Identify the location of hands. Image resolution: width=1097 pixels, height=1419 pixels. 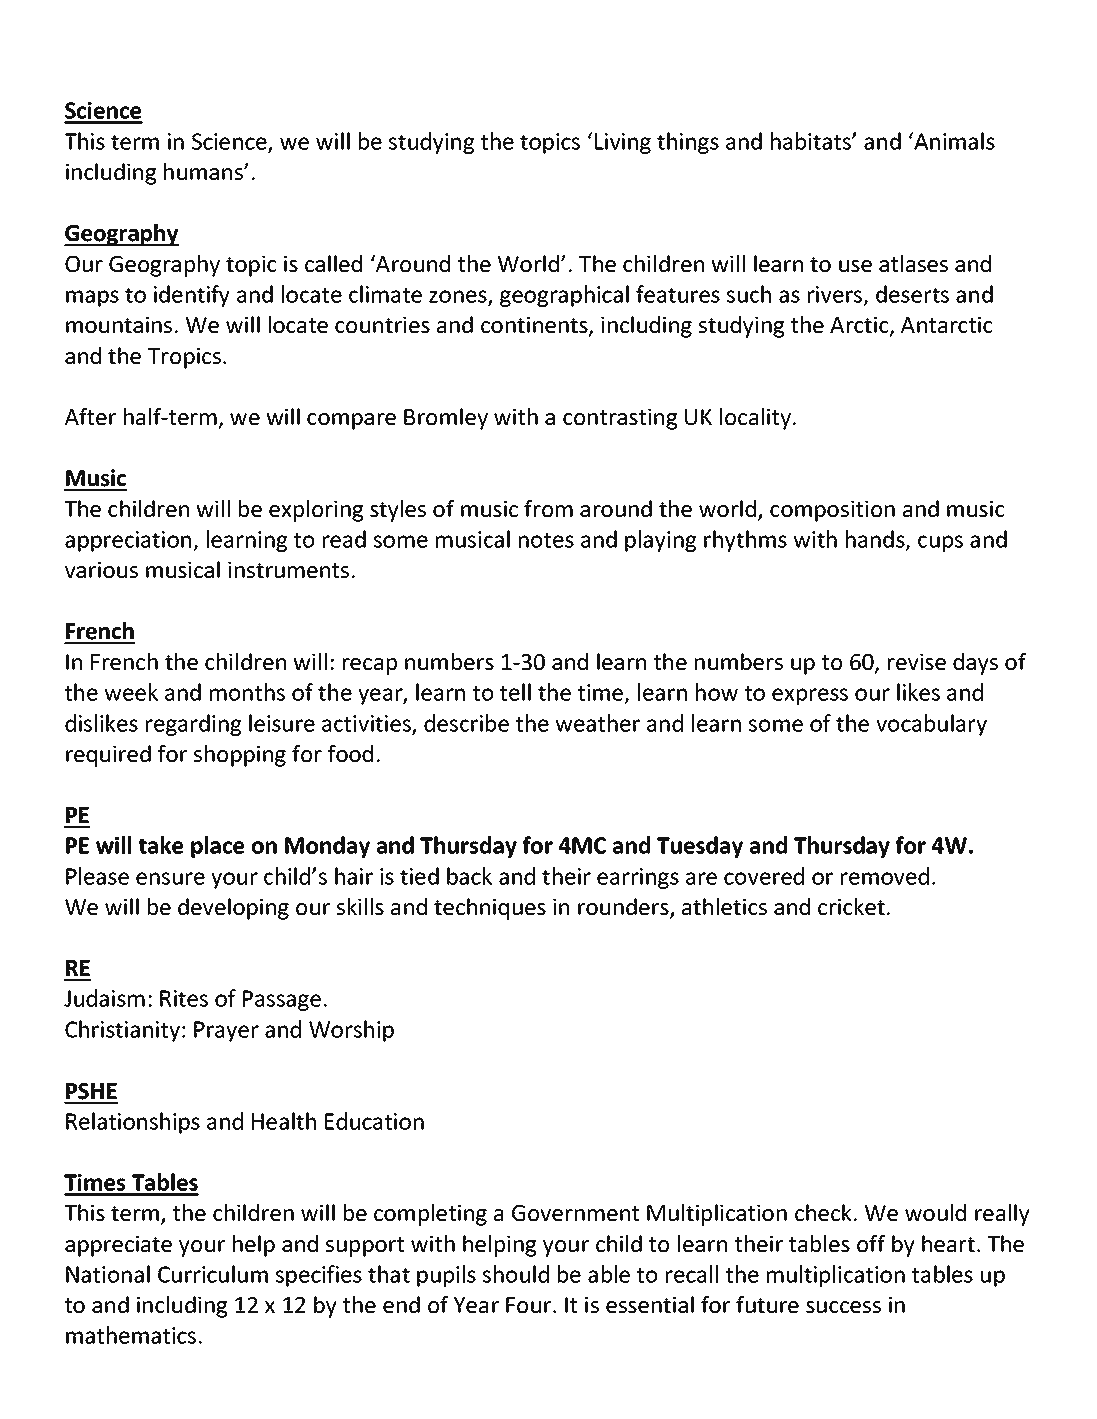
(876, 540).
